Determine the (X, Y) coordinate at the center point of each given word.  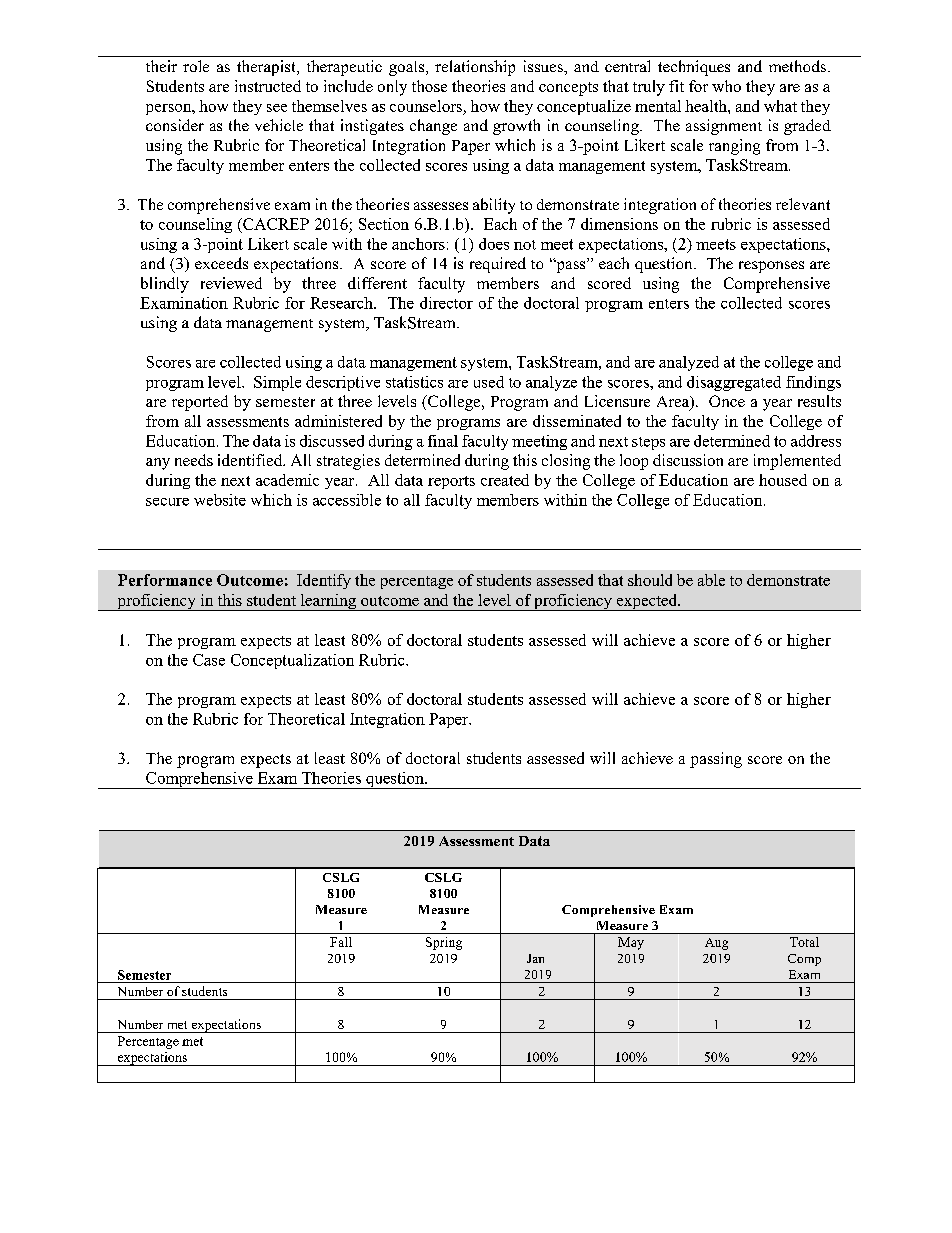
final (443, 441)
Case (209, 660)
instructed (268, 86)
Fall (341, 942)
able (711, 580)
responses (771, 267)
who (726, 86)
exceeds (221, 263)
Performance (165, 580)
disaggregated (734, 383)
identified (251, 460)
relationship (475, 68)
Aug (716, 944)
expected (647, 602)
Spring (444, 943)
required (498, 265)
